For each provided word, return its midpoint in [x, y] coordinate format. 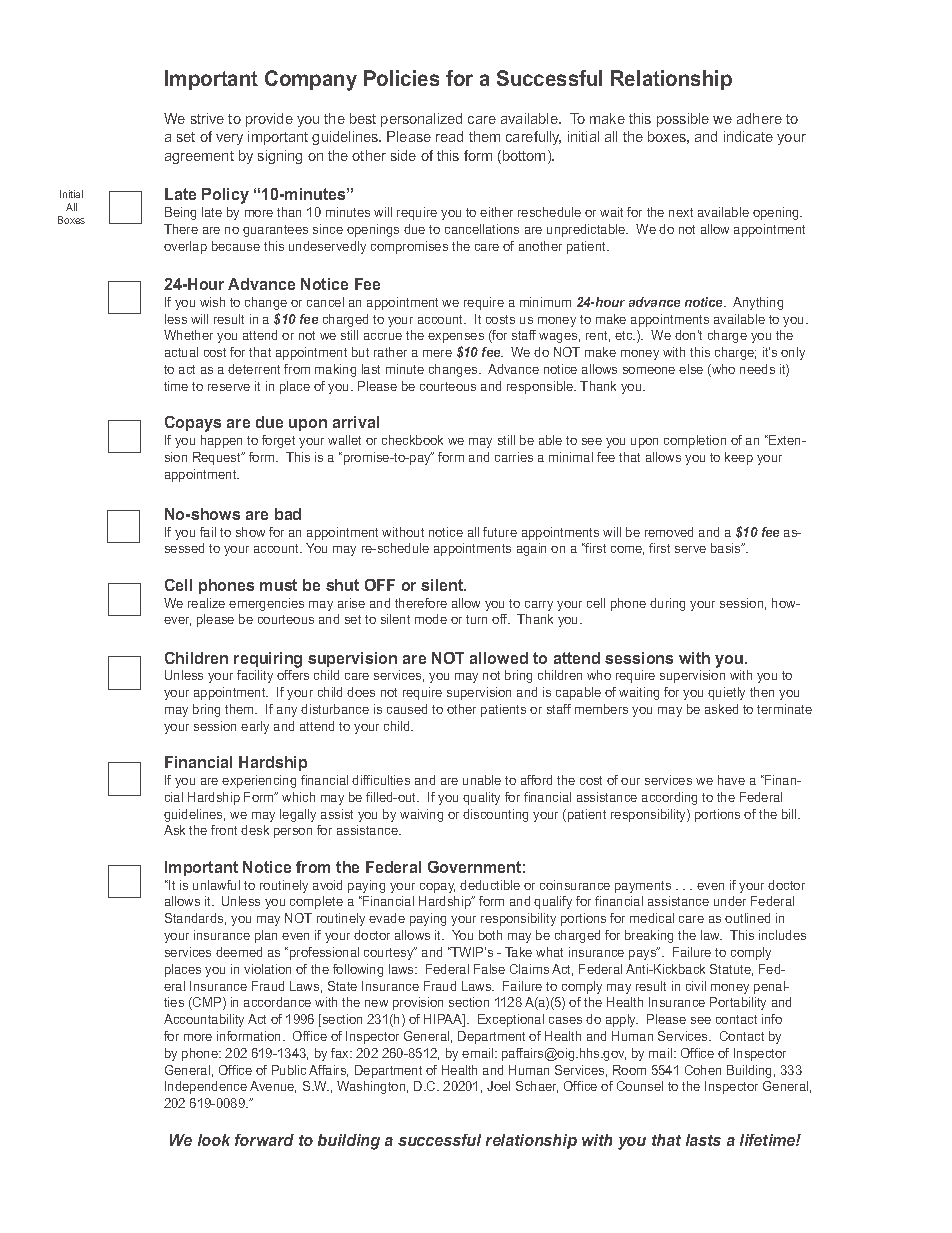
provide [269, 120]
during [667, 604]
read [449, 136]
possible [683, 120]
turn [476, 619]
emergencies [266, 604]
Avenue [273, 1087]
